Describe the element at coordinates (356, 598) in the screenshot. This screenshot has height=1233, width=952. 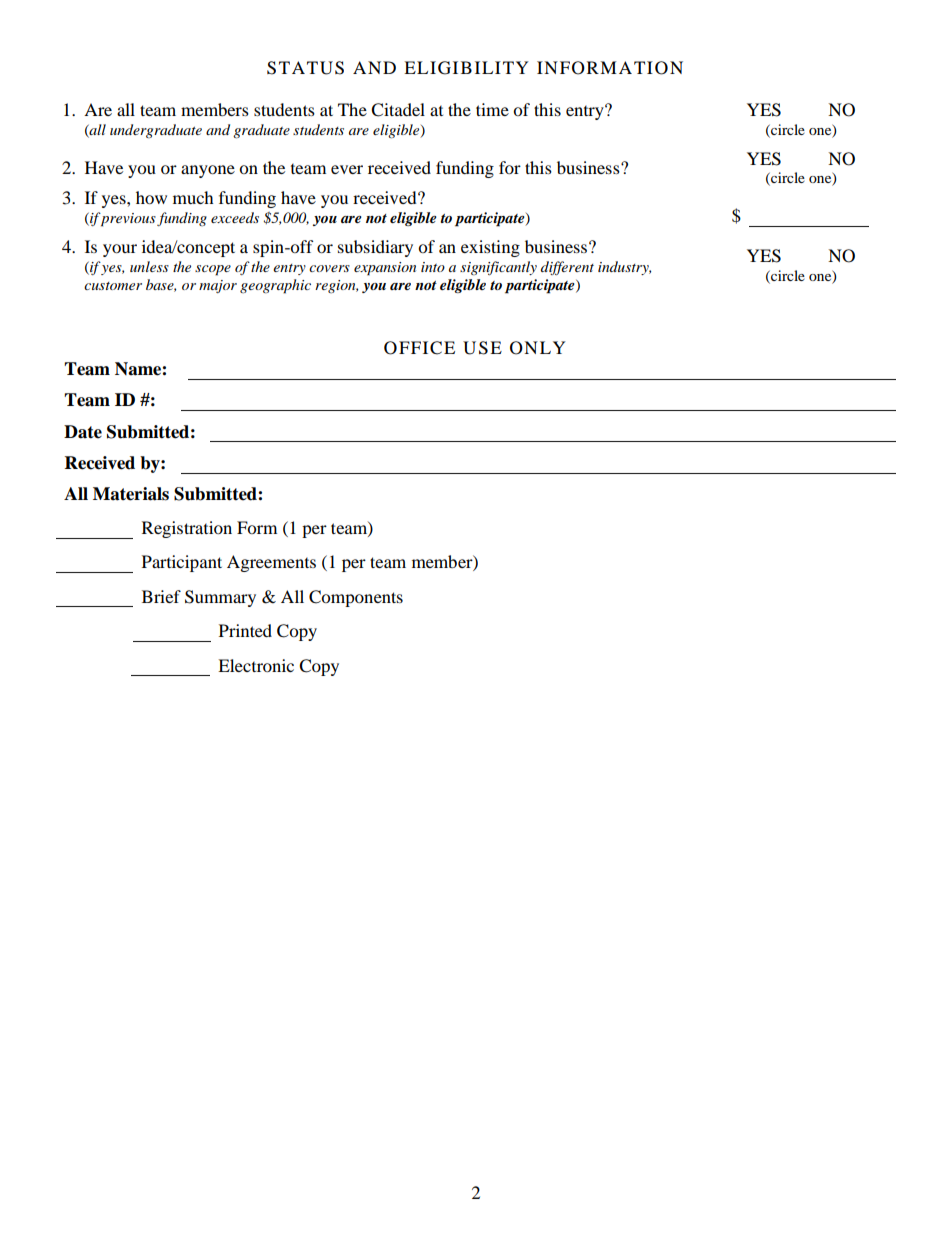
I see `Components` at that location.
